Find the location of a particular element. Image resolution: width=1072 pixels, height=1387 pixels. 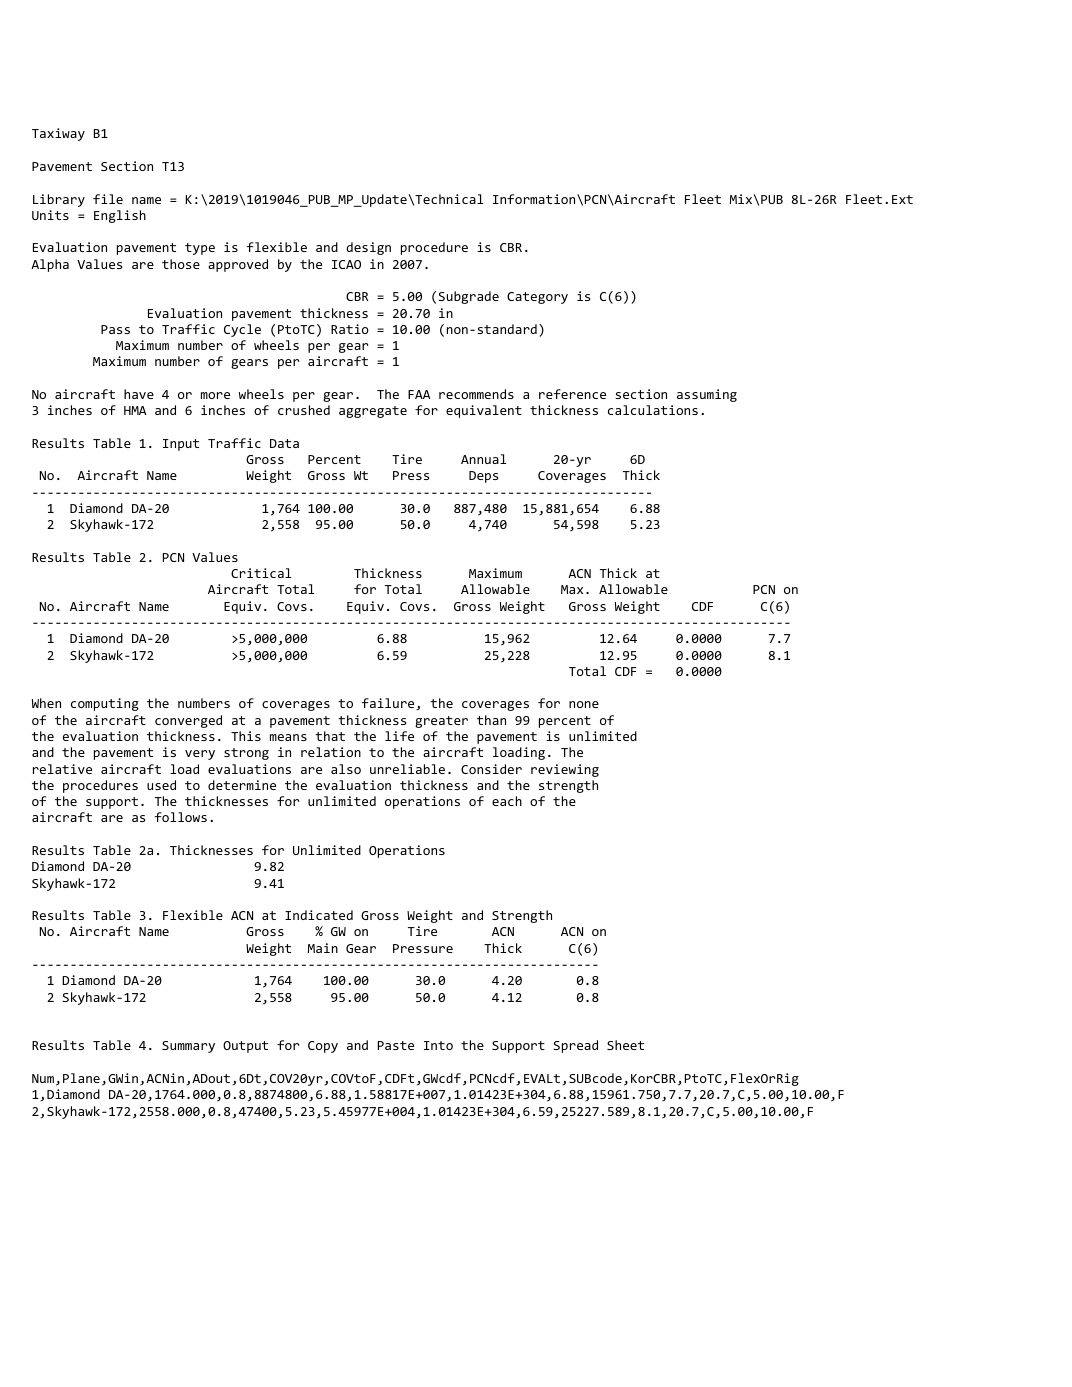

each is located at coordinates (507, 801).
